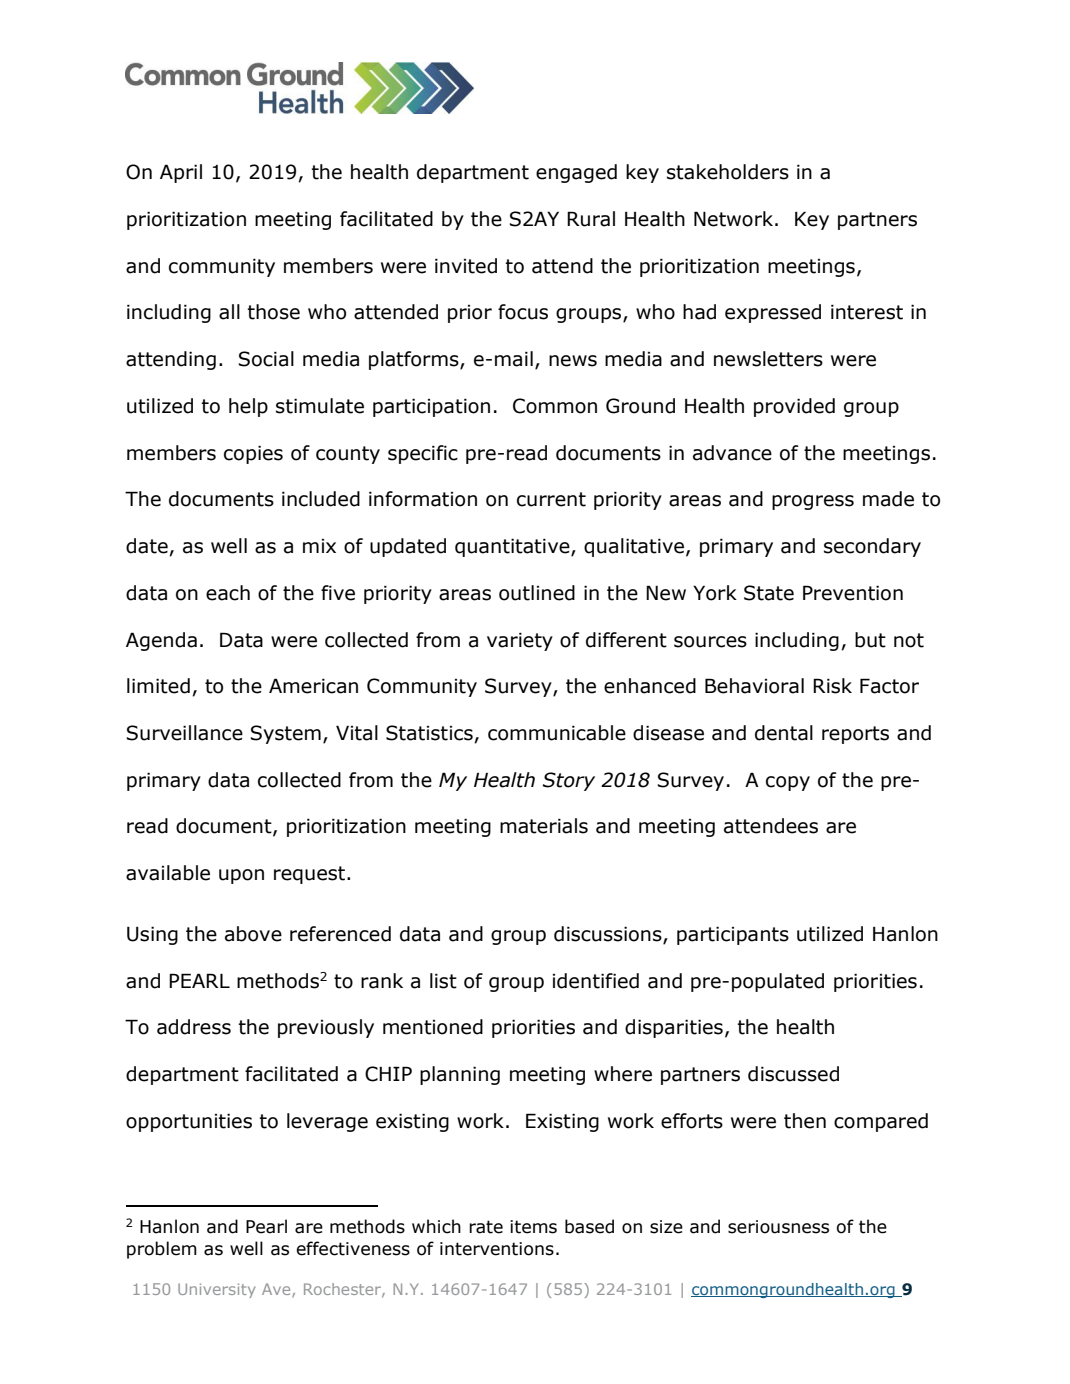  Describe the element at coordinates (591, 219) in the screenshot. I see `Rural` at that location.
